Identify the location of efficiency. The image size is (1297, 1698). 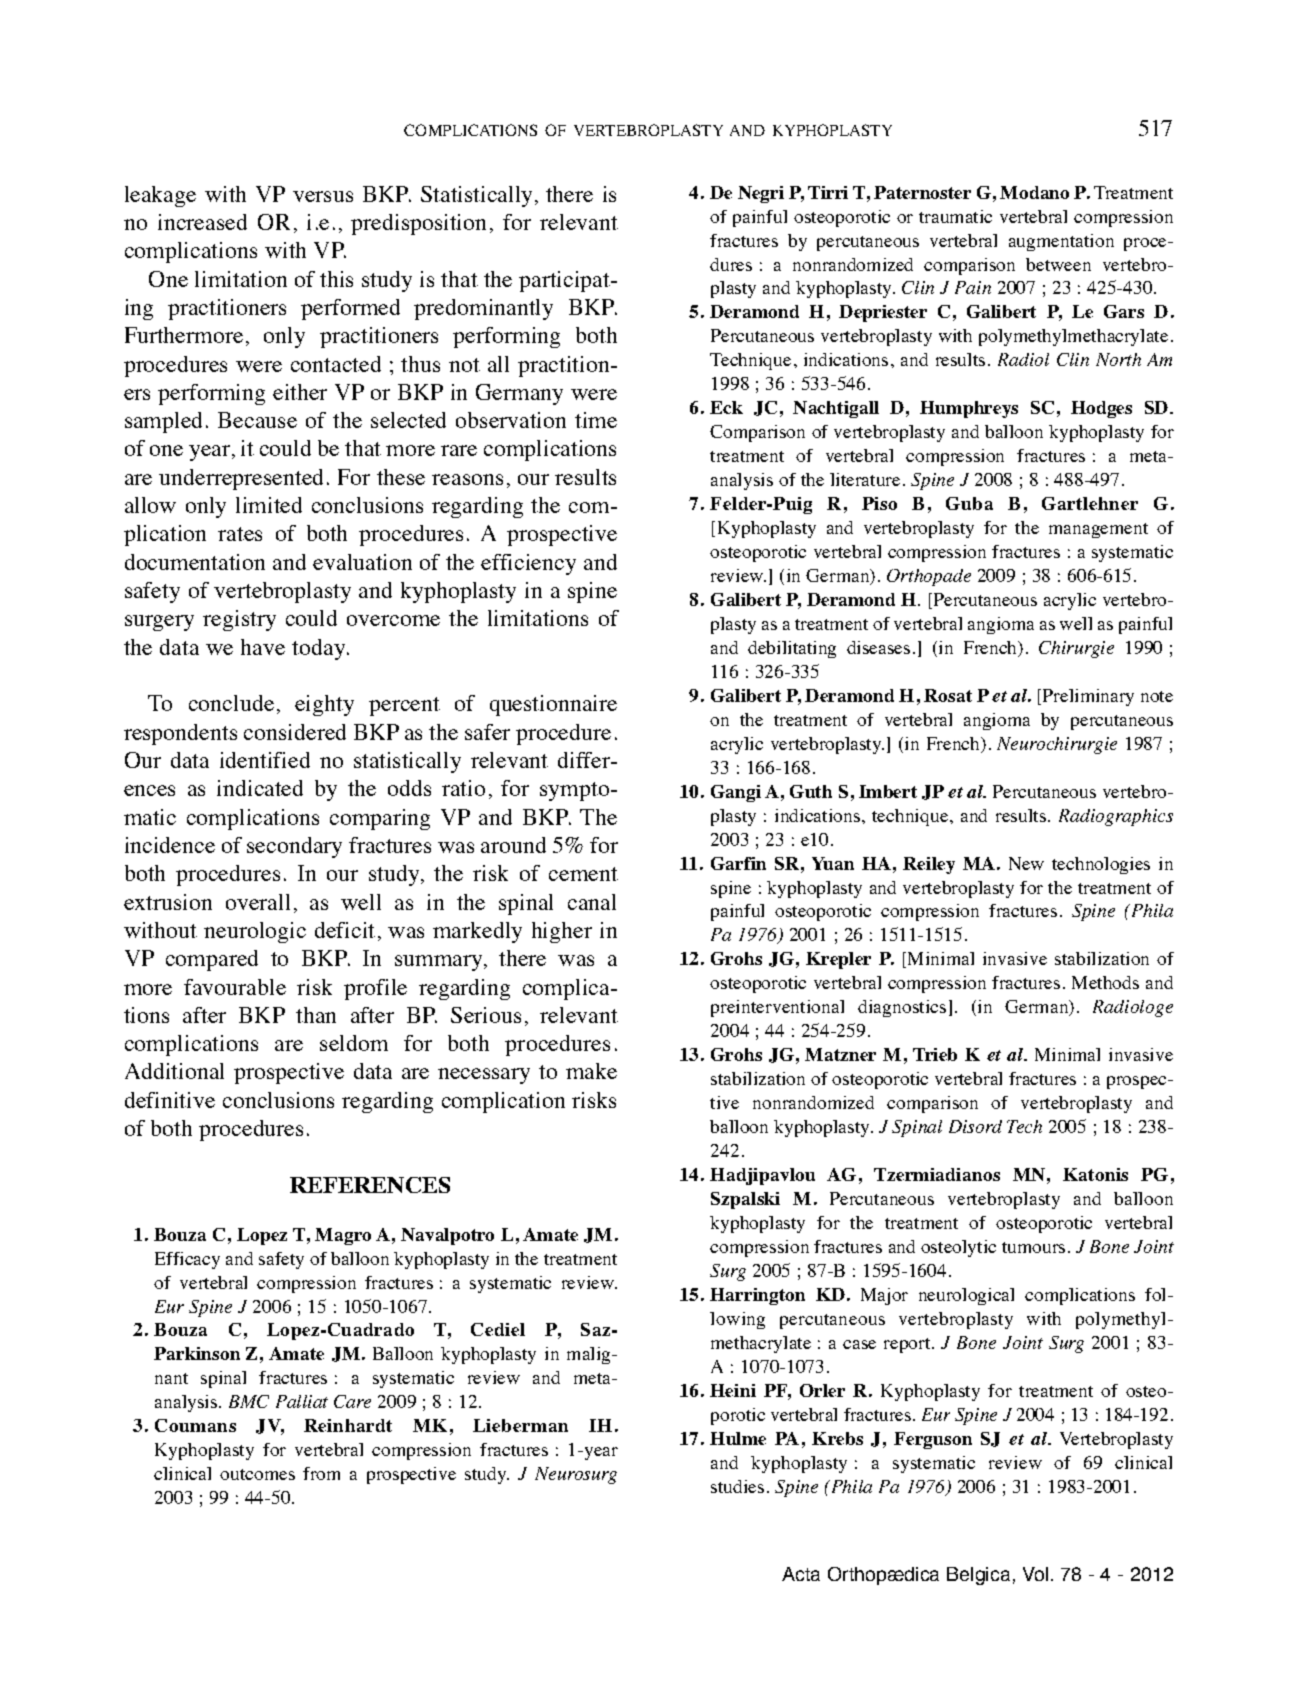
(528, 564).
